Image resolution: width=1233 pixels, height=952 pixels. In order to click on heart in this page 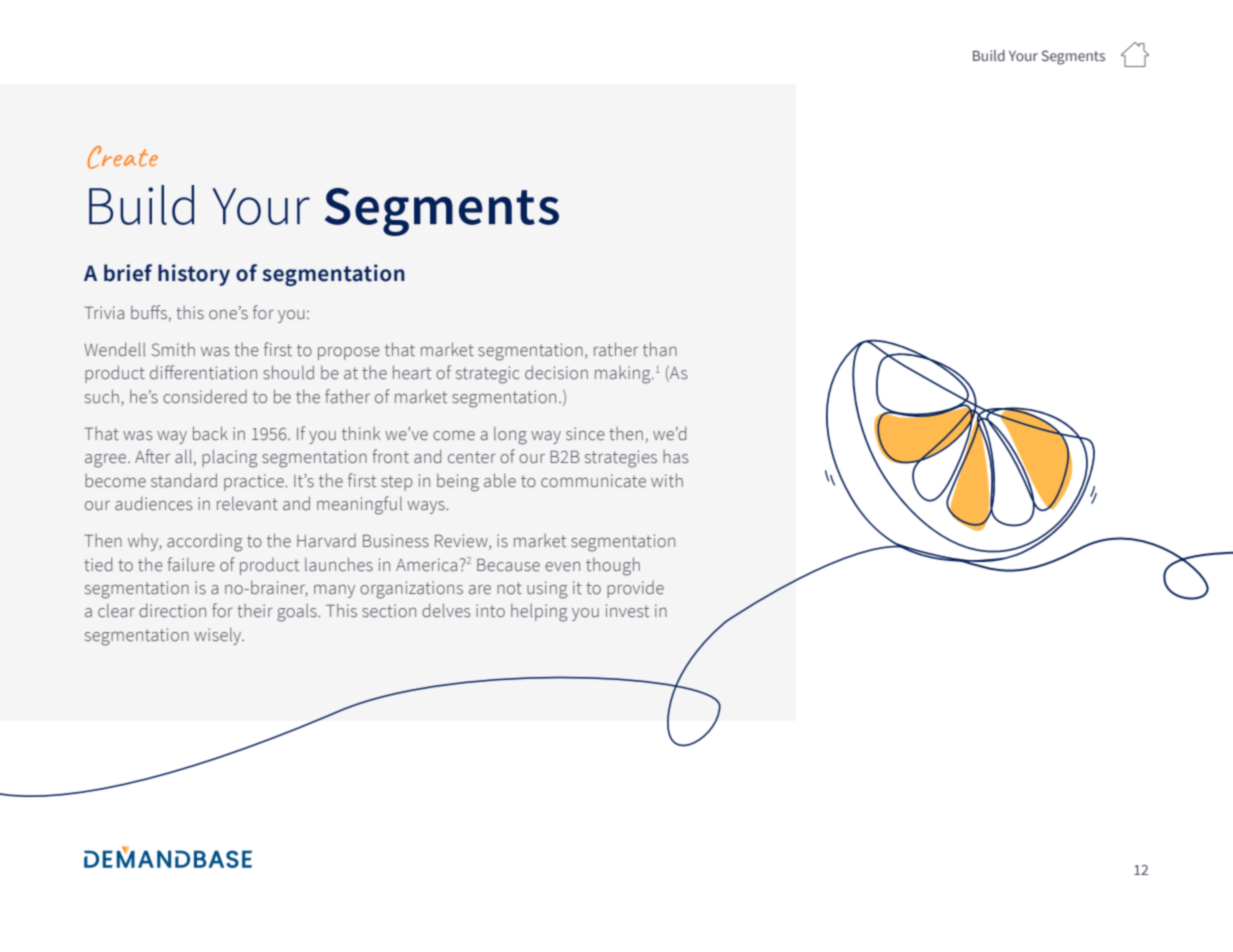, I will do `click(412, 372)`.
